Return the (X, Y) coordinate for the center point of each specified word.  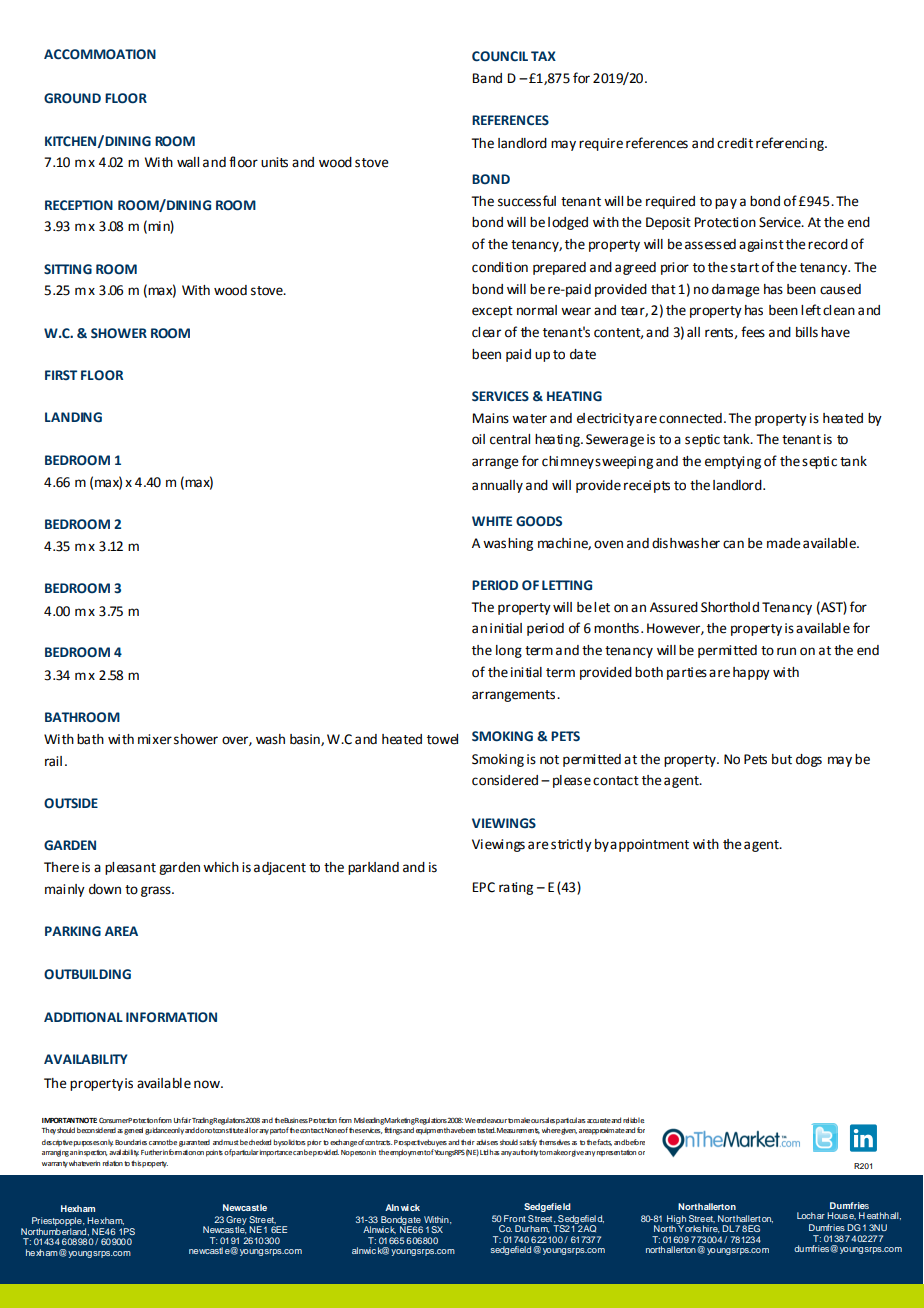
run (786, 651)
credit (735, 143)
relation (113, 1163)
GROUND (72, 98)
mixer (155, 739)
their (468, 1142)
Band (487, 78)
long (509, 651)
